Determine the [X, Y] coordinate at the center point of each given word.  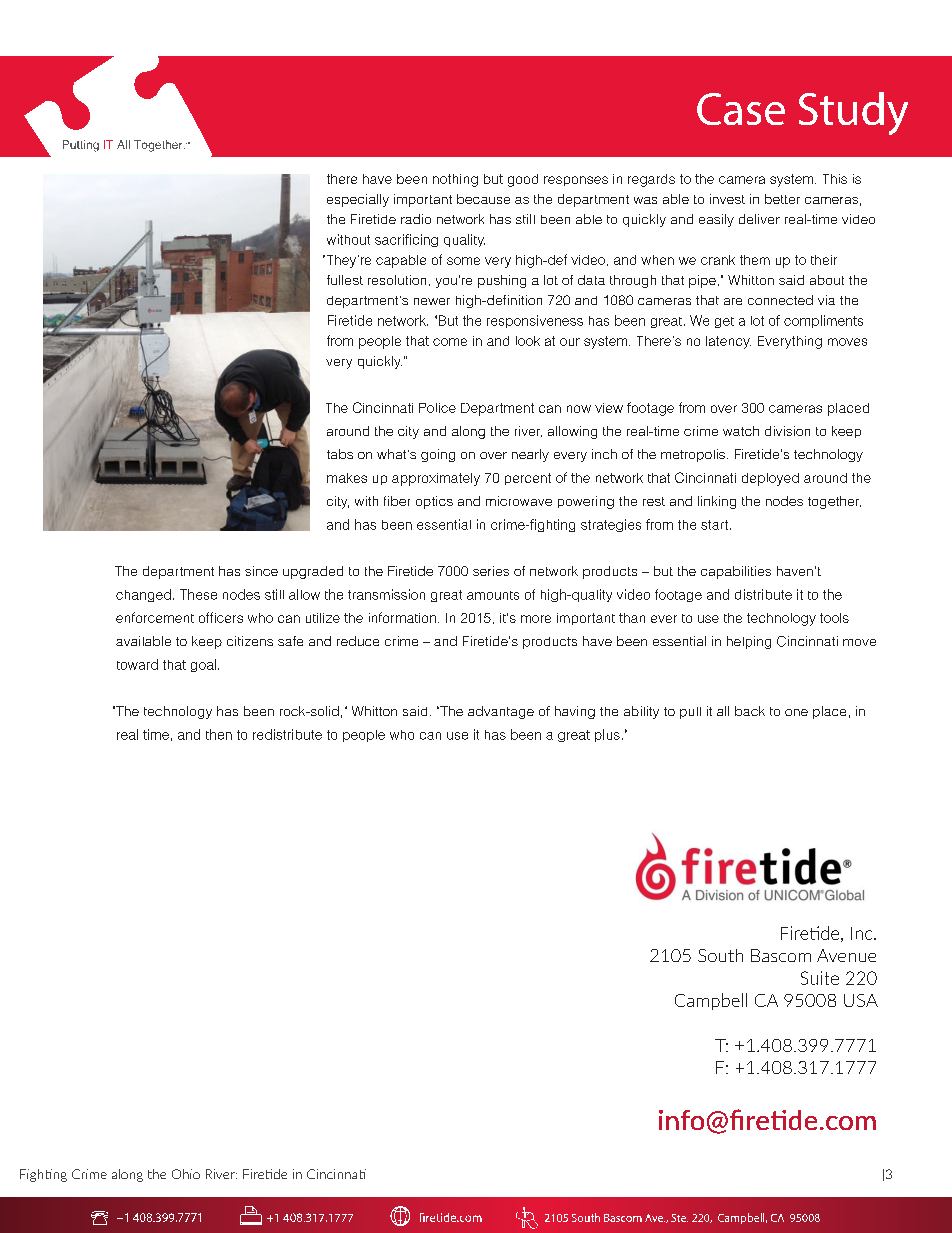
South [720, 955]
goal [203, 665]
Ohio [186, 1174]
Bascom [781, 955]
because [483, 199]
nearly [530, 455]
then [219, 734]
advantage [501, 712]
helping [749, 642]
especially [358, 200]
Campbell [711, 1001]
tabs [340, 454]
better [782, 199]
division [787, 431]
